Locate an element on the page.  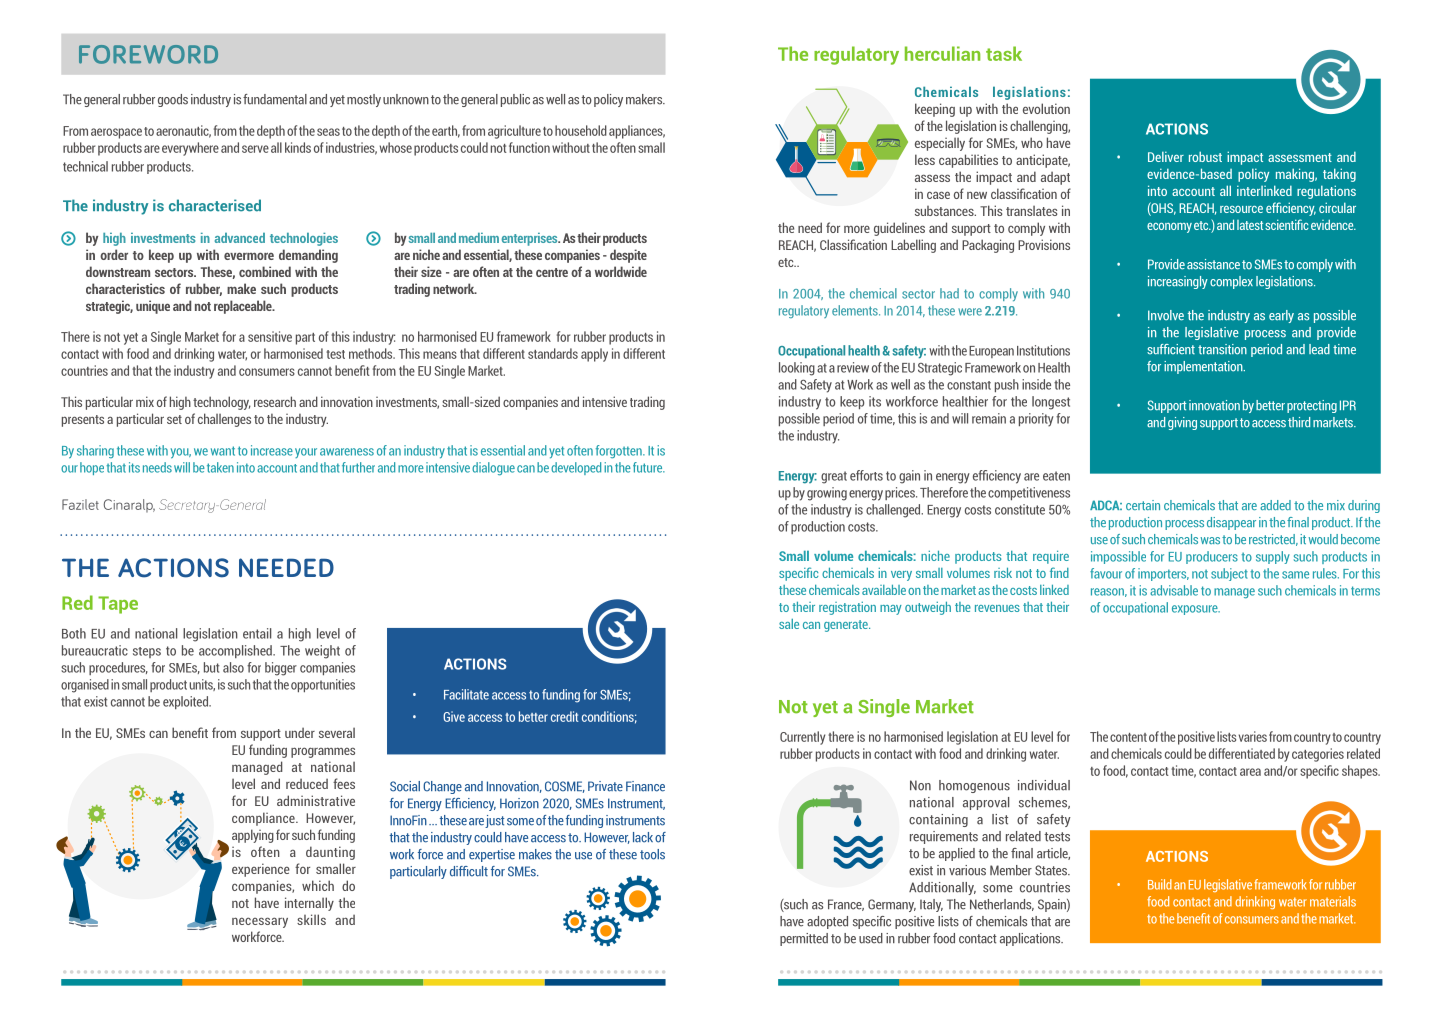
growing is located at coordinates (827, 494).
